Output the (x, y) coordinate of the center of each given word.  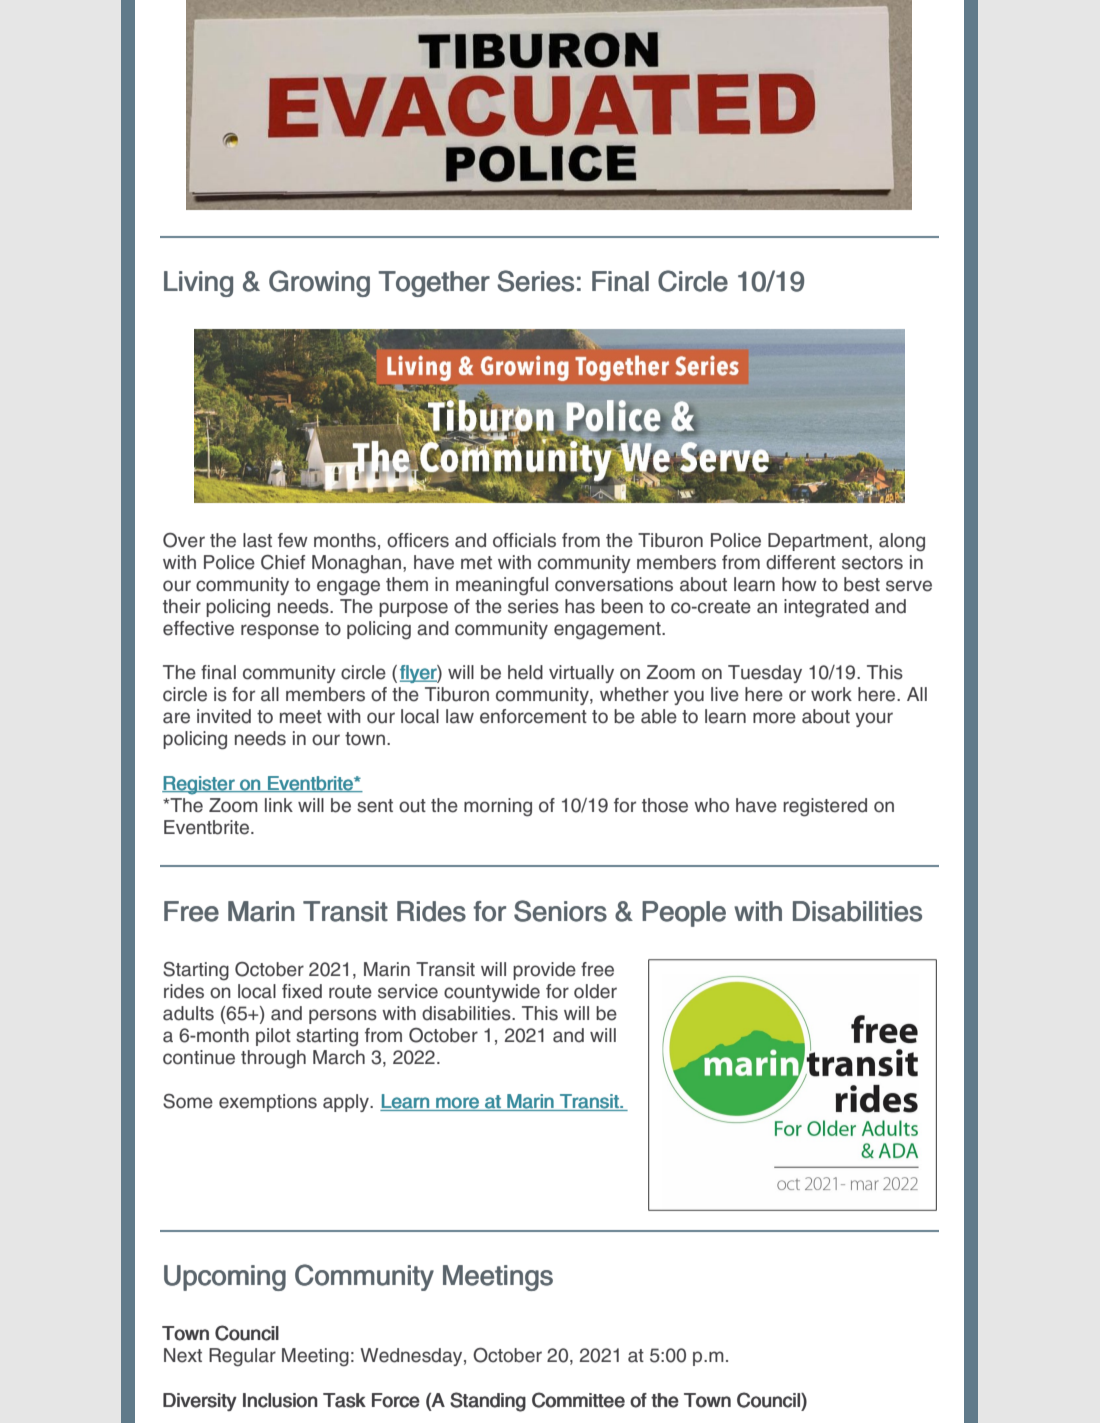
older (595, 991)
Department (819, 542)
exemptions (268, 1103)
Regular (242, 1357)
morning (498, 807)
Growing (319, 283)
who (711, 805)
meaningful (502, 586)
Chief (283, 562)
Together (434, 284)
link (279, 805)
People (684, 914)
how (799, 584)
